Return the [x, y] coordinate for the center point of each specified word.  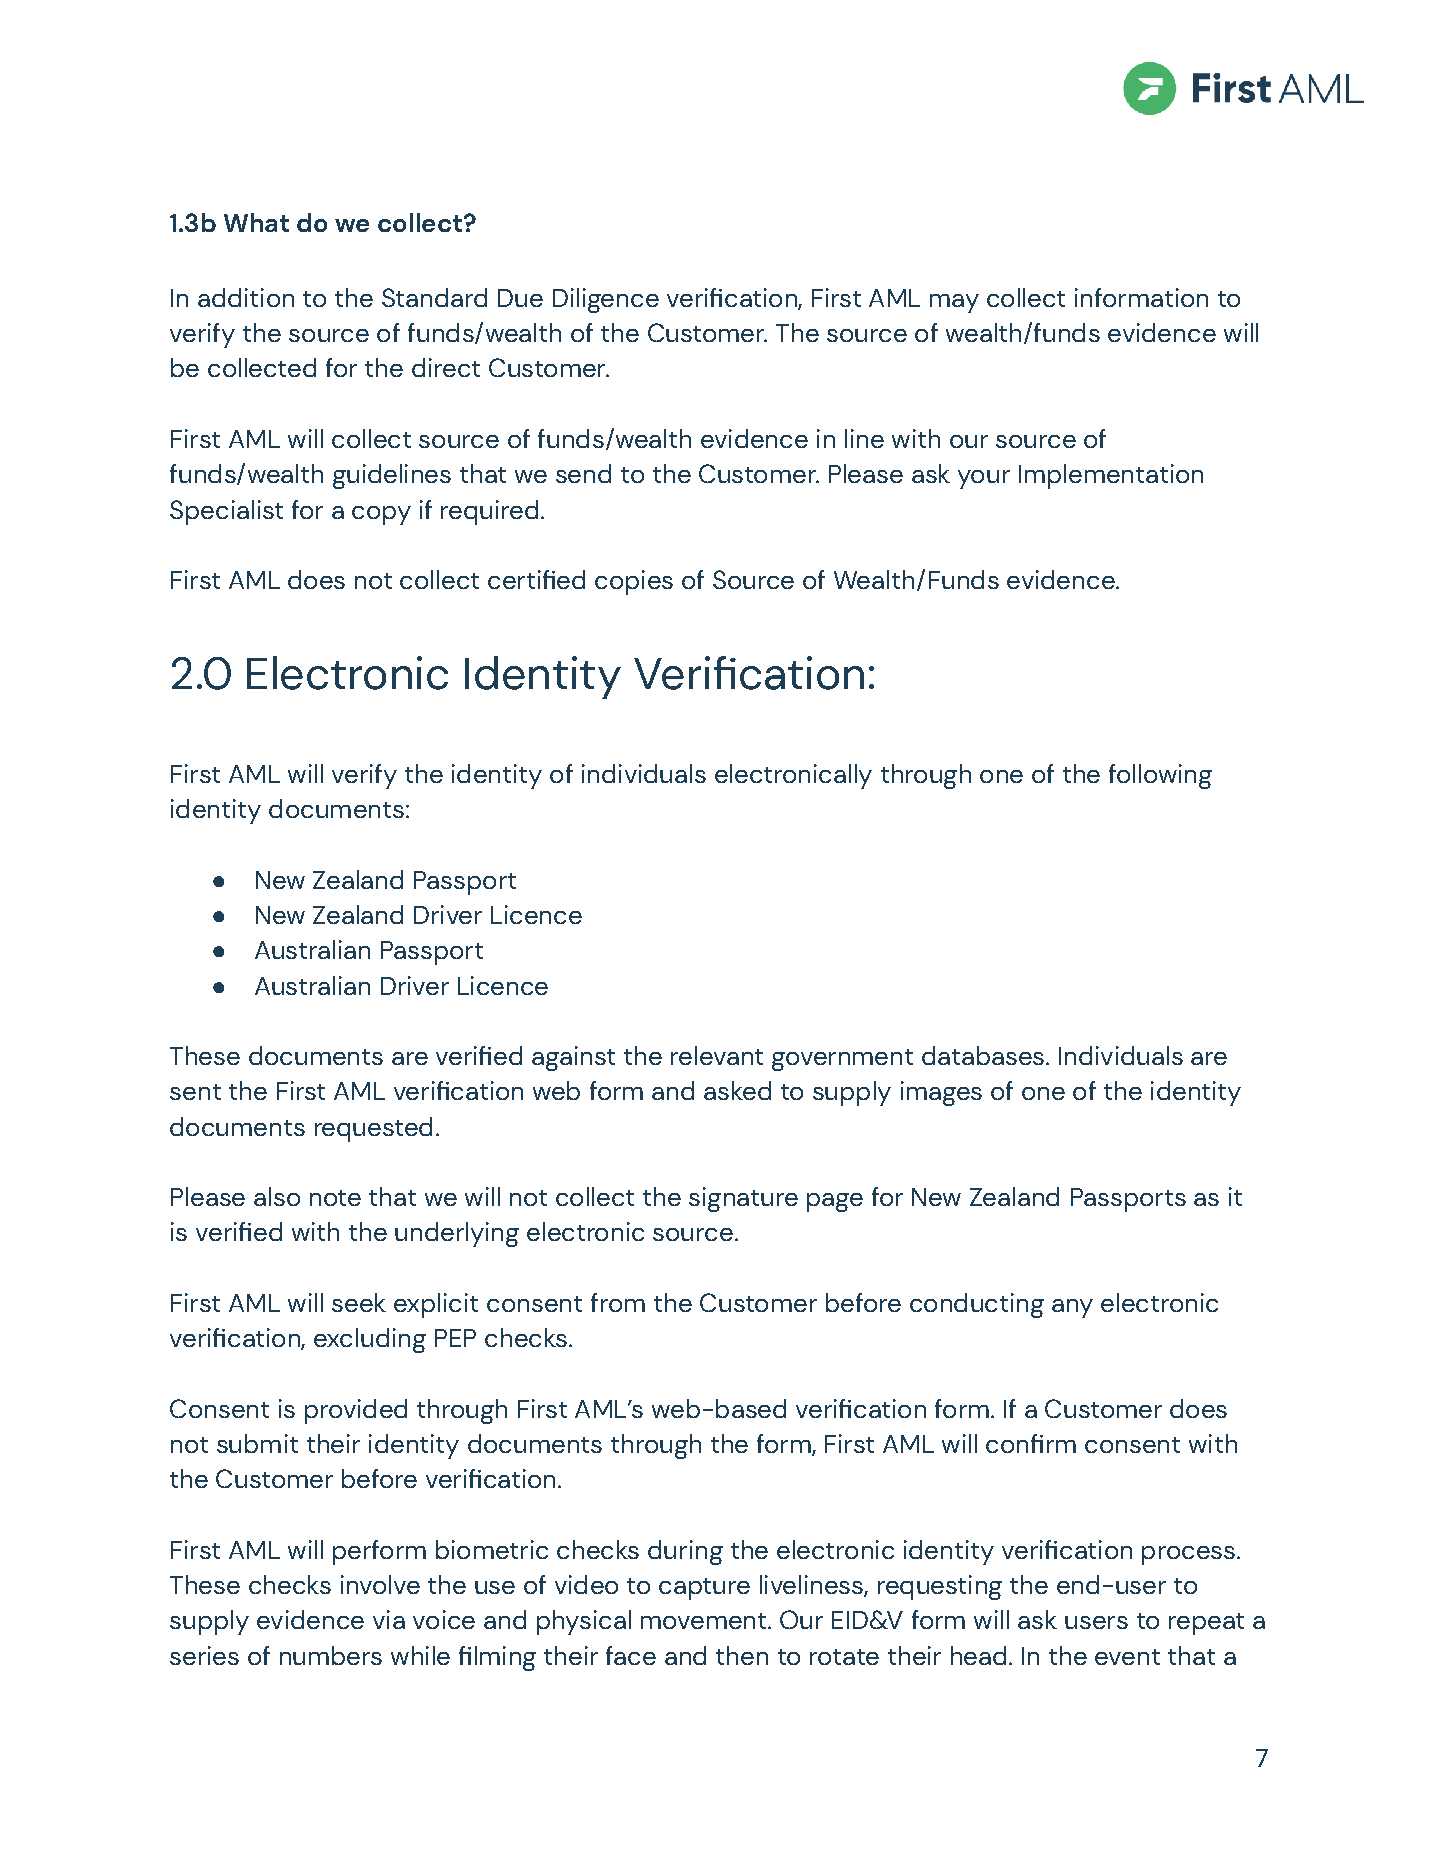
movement [705, 1621]
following [1160, 776]
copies [634, 582]
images [941, 1093]
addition [246, 297]
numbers [331, 1655]
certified [536, 579]
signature [743, 1199]
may [954, 303]
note [335, 1198]
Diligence [606, 300]
